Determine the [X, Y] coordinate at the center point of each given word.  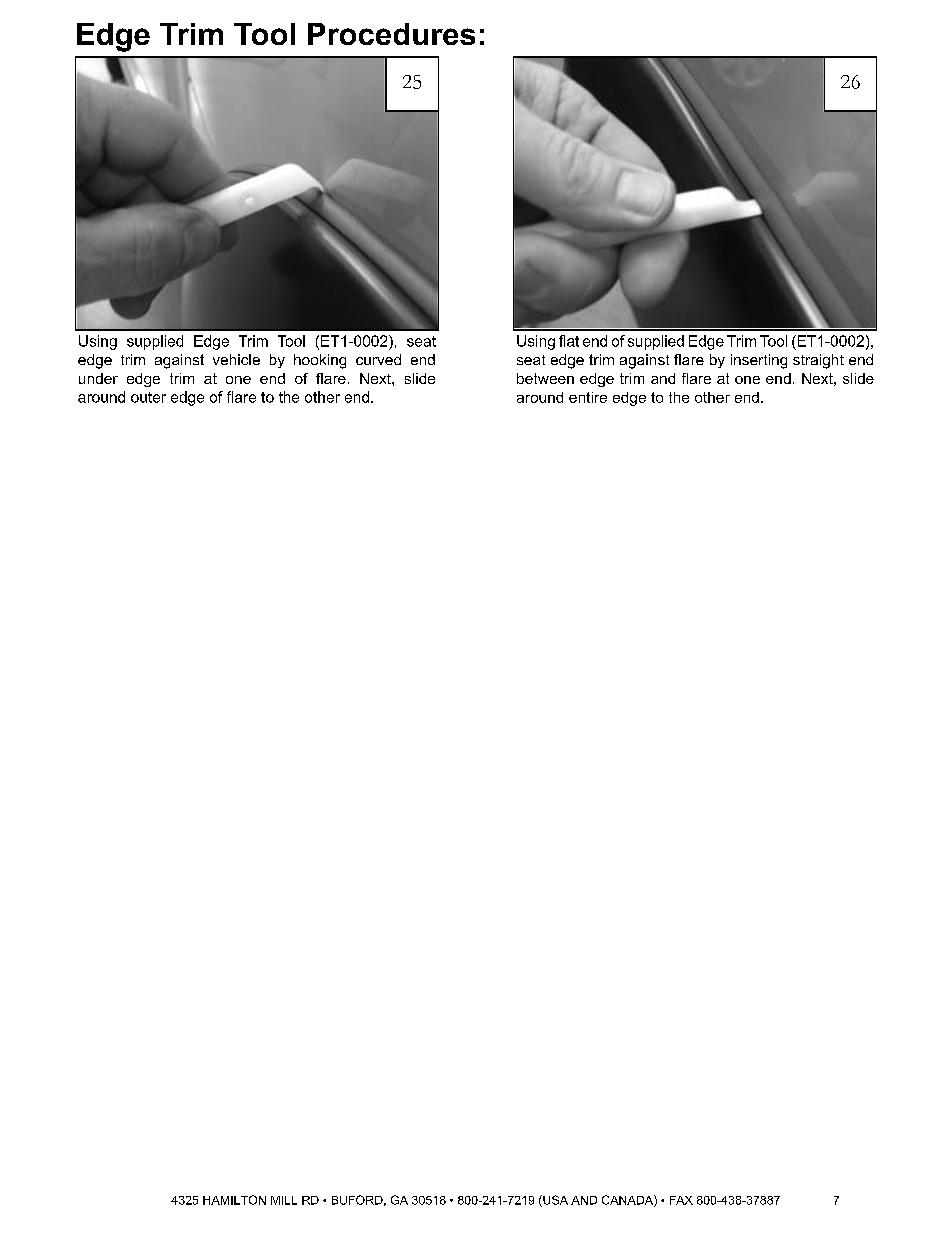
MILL [284, 1200]
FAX [681, 1200]
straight [818, 361]
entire [588, 397]
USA [554, 1201]
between [545, 378]
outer [148, 397]
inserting [759, 361]
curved [378, 359]
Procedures [391, 34]
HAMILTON [234, 1200]
